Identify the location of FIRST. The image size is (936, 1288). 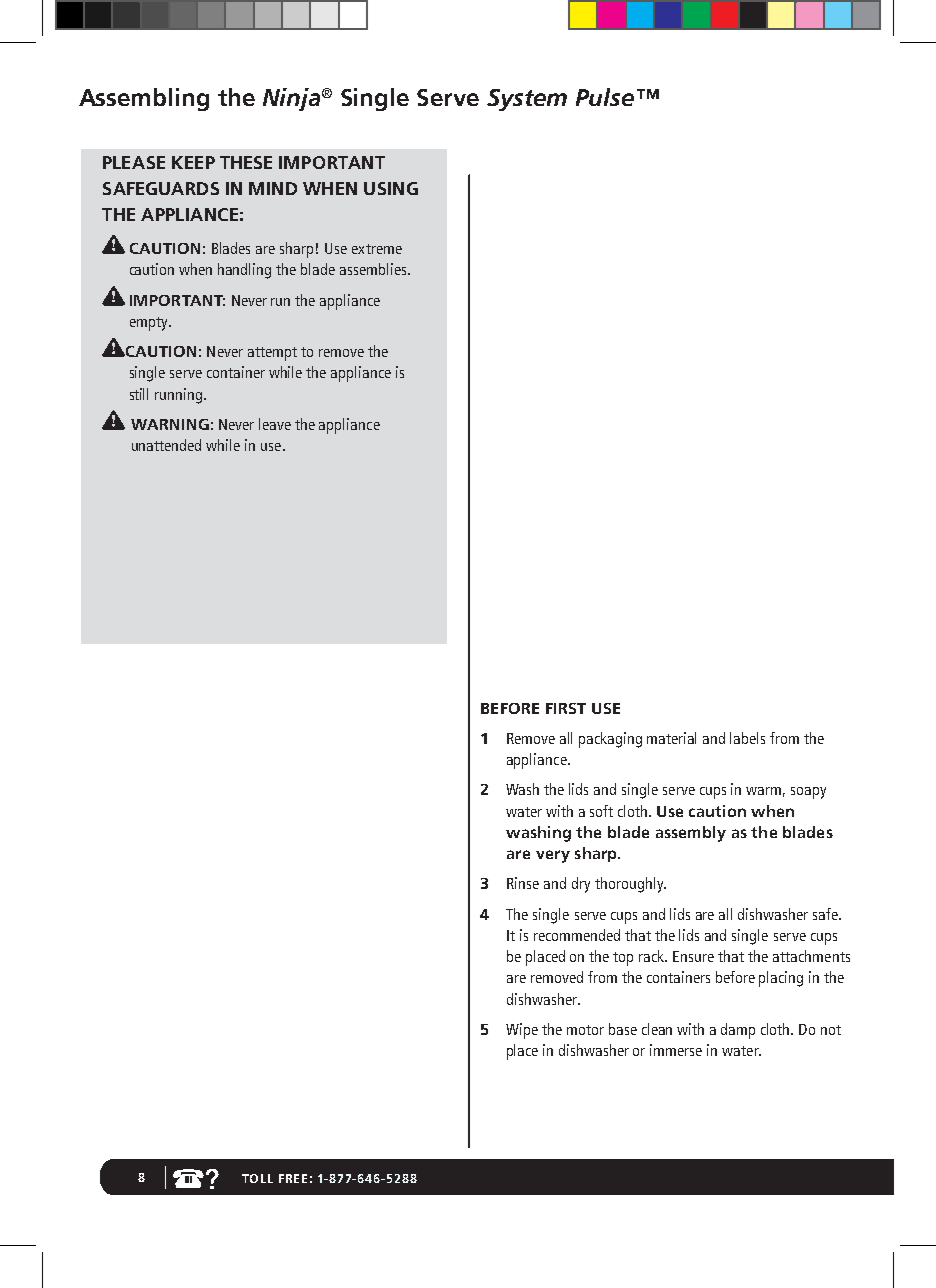
(566, 708).
